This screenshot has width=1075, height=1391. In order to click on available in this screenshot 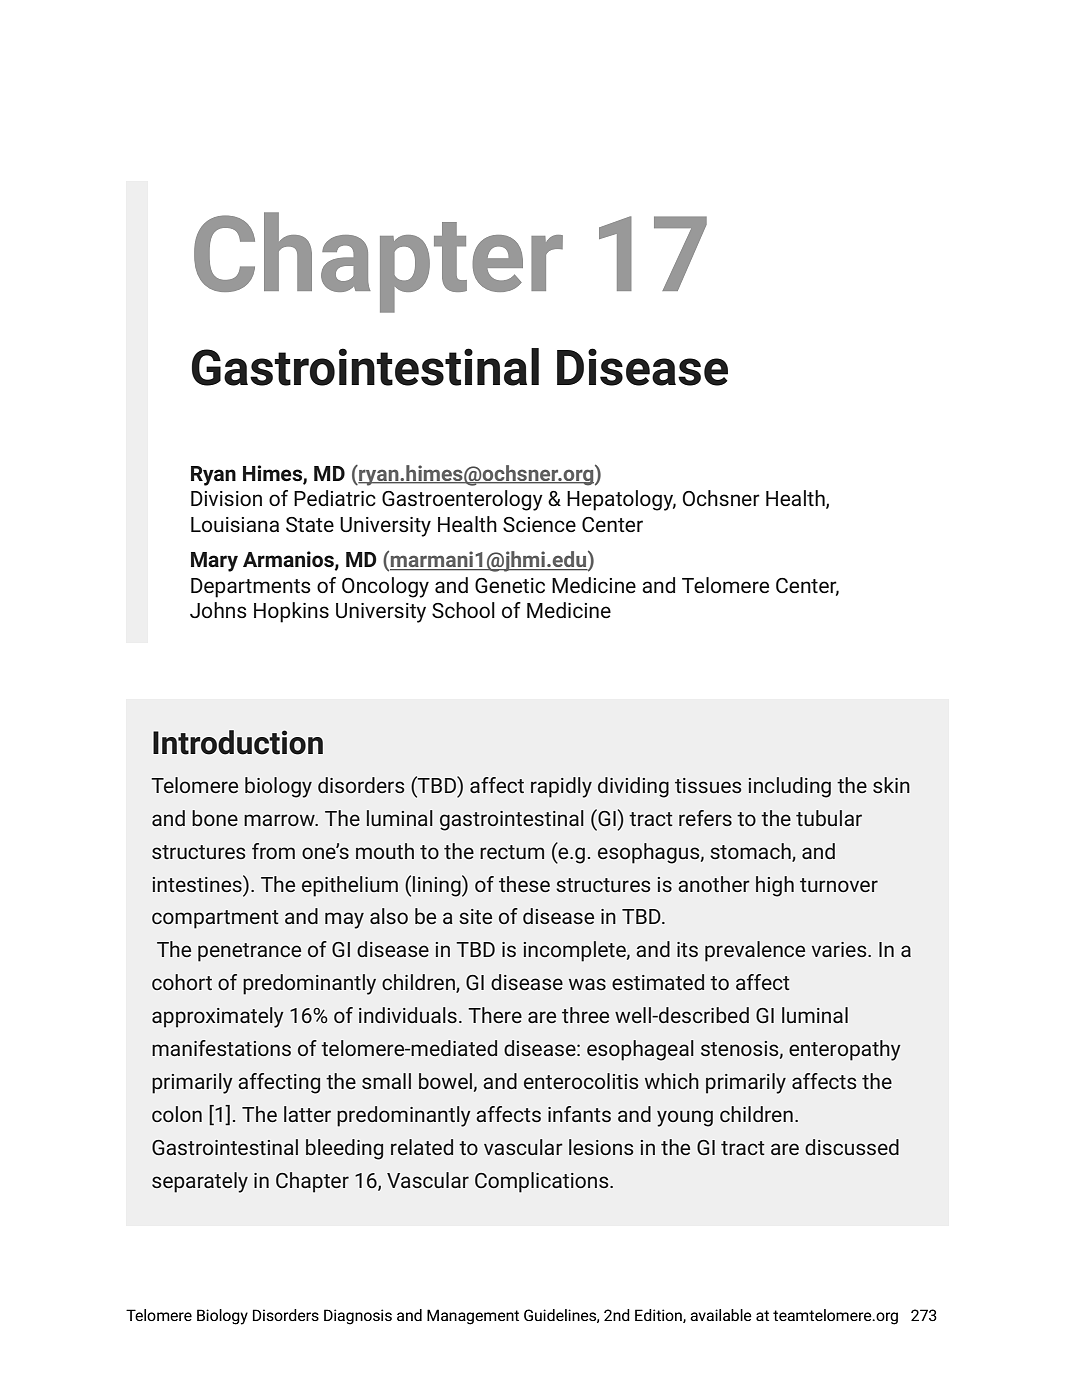, I will do `click(721, 1315)`.
